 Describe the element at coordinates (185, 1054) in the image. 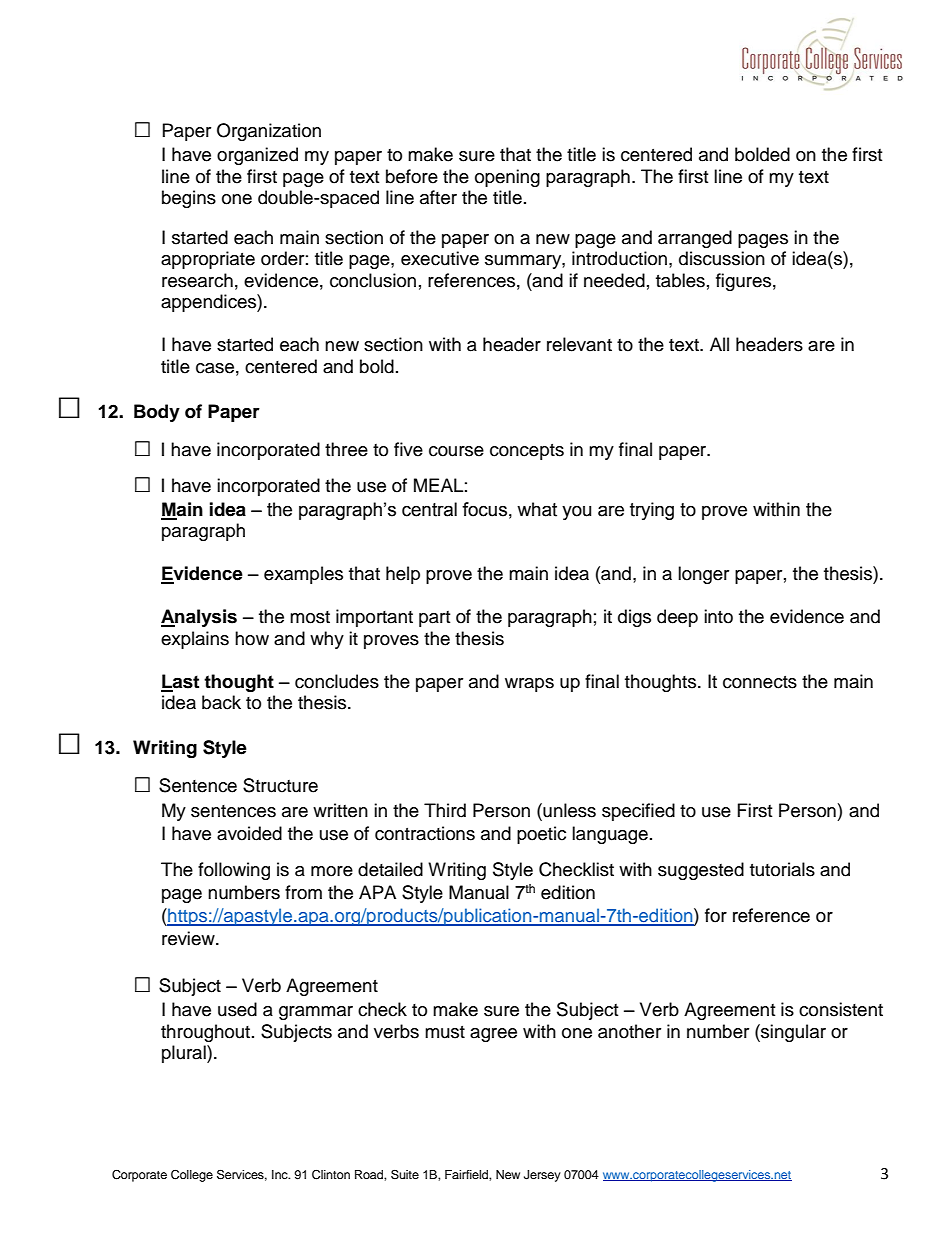

I see `plural` at that location.
